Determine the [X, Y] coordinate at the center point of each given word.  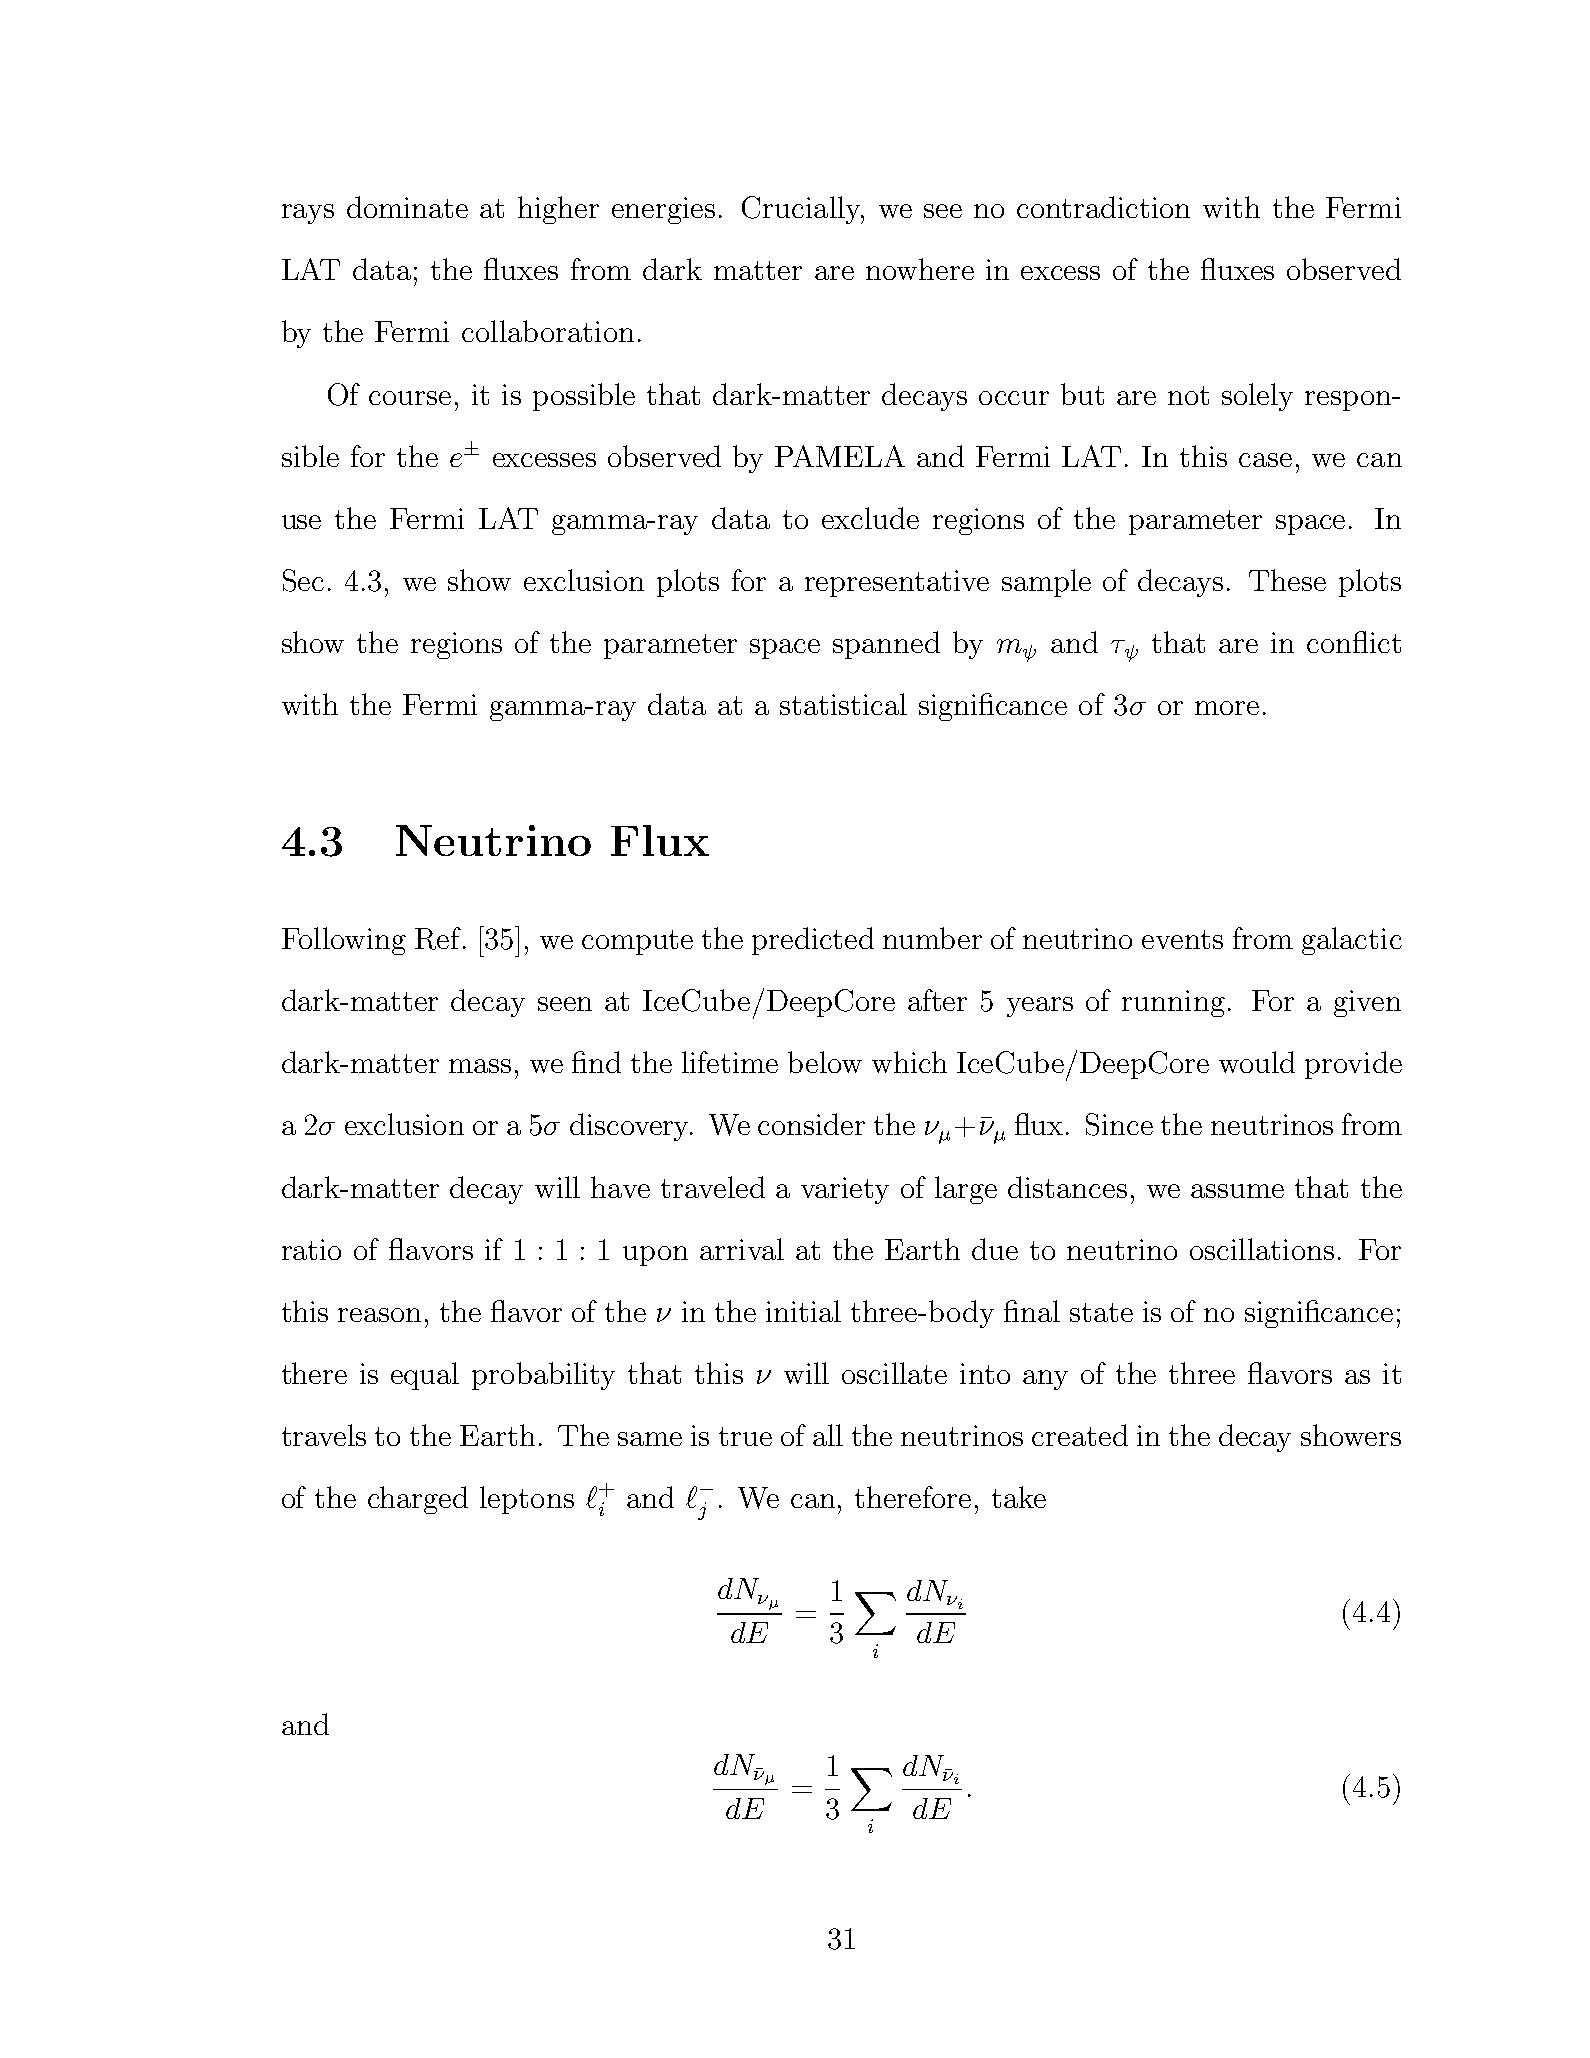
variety [845, 1190]
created [1080, 1435]
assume [1237, 1191]
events [1182, 939]
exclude [870, 518]
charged [418, 1500]
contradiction [1103, 207]
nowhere [920, 269]
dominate [407, 207]
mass [480, 1066]
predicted [813, 941]
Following [344, 941]
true [745, 1436]
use [301, 522]
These [1287, 580]
